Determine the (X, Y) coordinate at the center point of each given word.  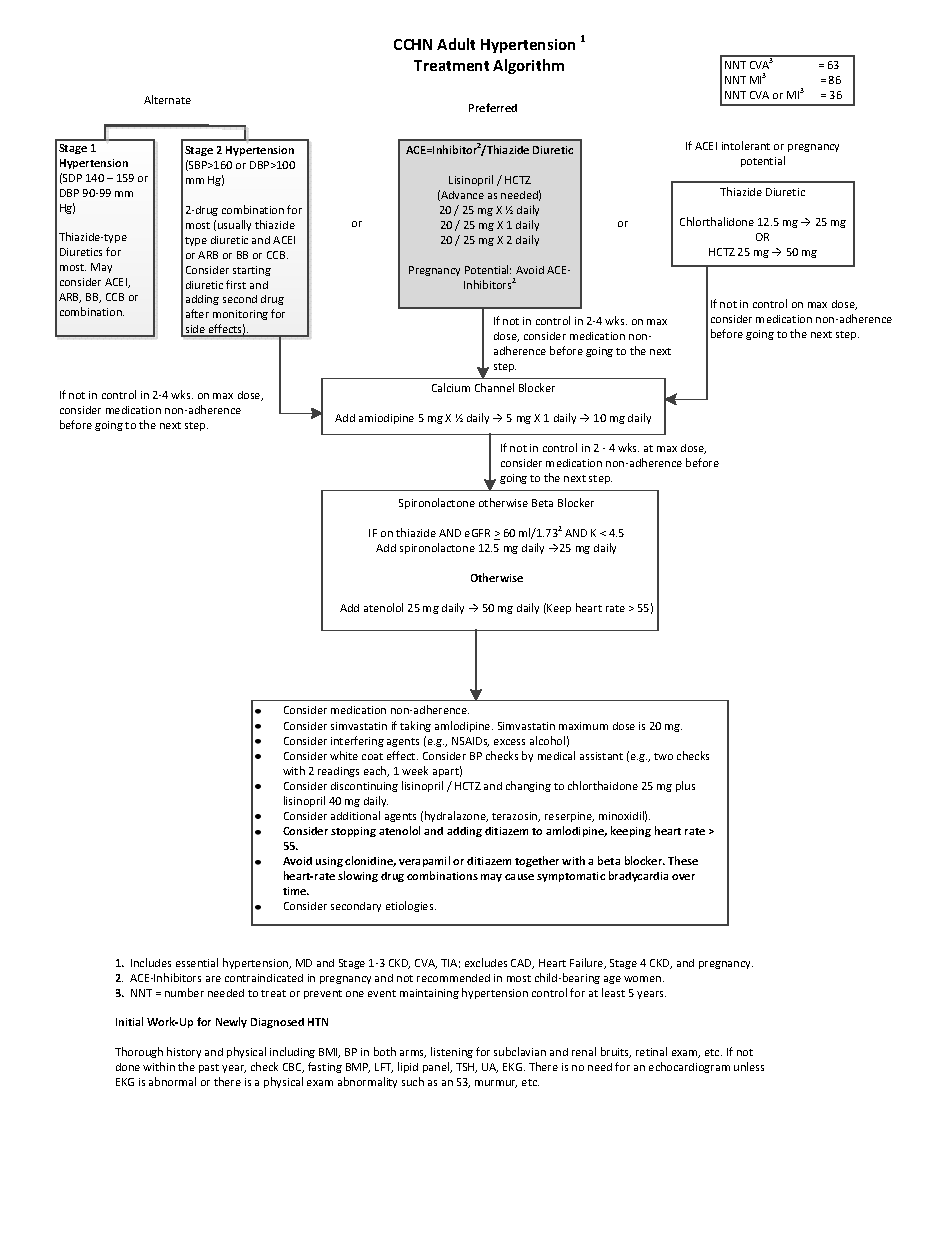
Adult (456, 44)
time (296, 891)
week (415, 770)
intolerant (746, 145)
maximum (583, 726)
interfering (357, 741)
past (209, 1068)
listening (452, 1052)
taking (415, 726)
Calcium (451, 387)
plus (685, 786)
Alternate (167, 99)
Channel (494, 387)
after (197, 313)
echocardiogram (689, 1067)
